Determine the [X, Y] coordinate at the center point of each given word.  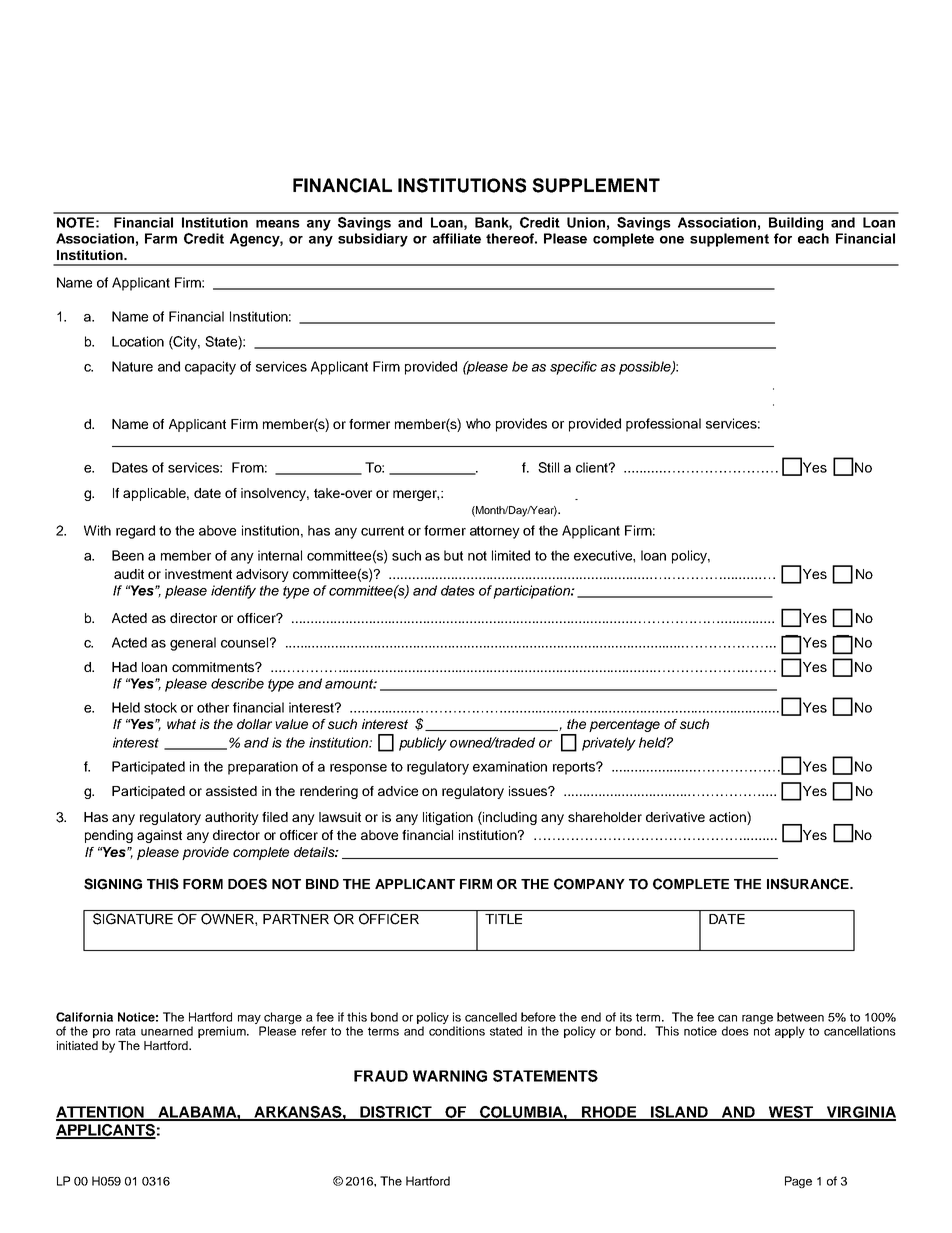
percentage [624, 725]
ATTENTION [101, 1113]
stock [160, 707]
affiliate [457, 238]
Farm [161, 238]
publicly [423, 744]
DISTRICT [396, 1113]
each [813, 238]
